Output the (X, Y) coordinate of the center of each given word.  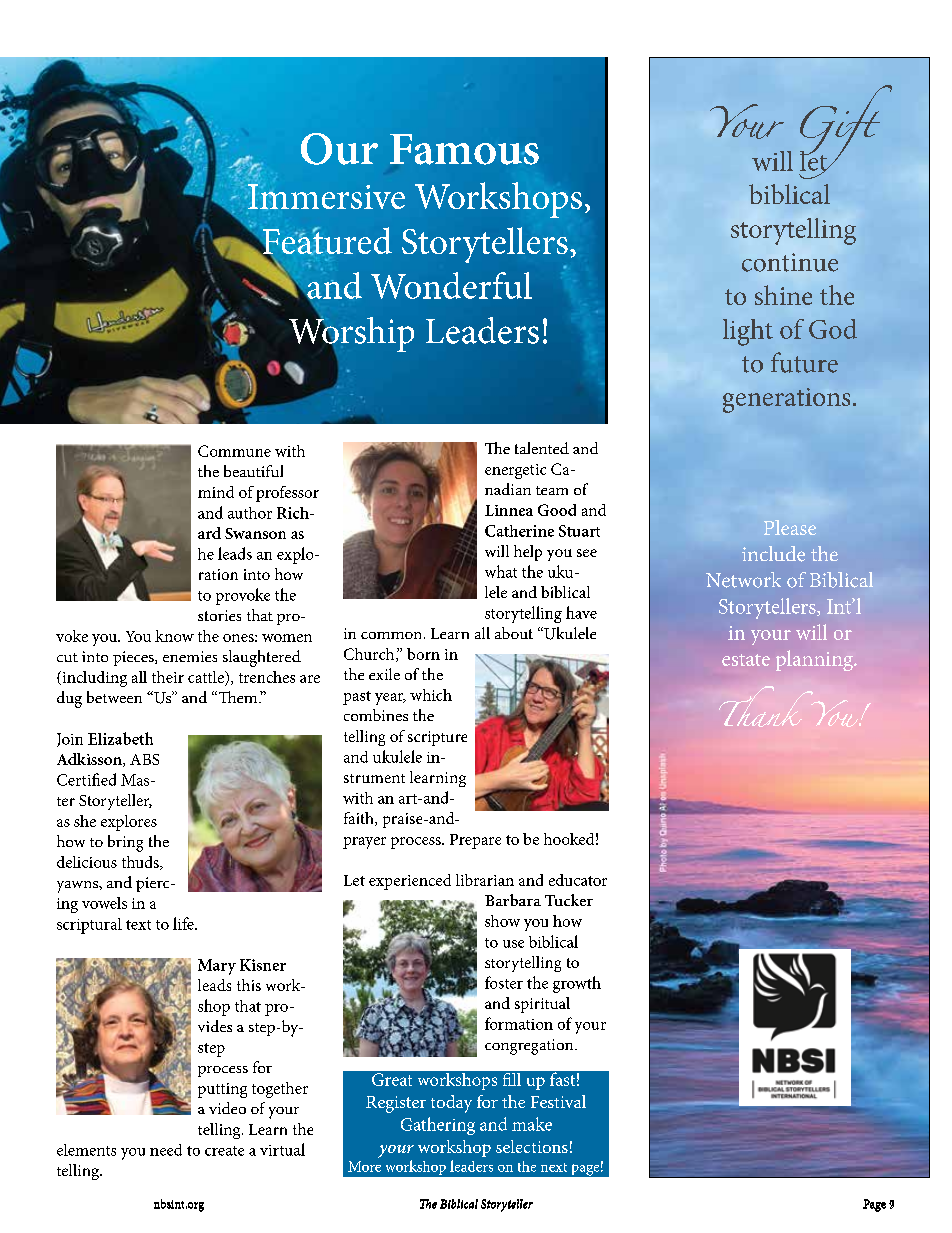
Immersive (325, 196)
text (138, 925)
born (423, 654)
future (804, 362)
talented (542, 448)
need (166, 1150)
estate (746, 660)
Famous (464, 149)
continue (790, 262)
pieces (134, 658)
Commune (234, 451)
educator (578, 880)
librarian (485, 880)
